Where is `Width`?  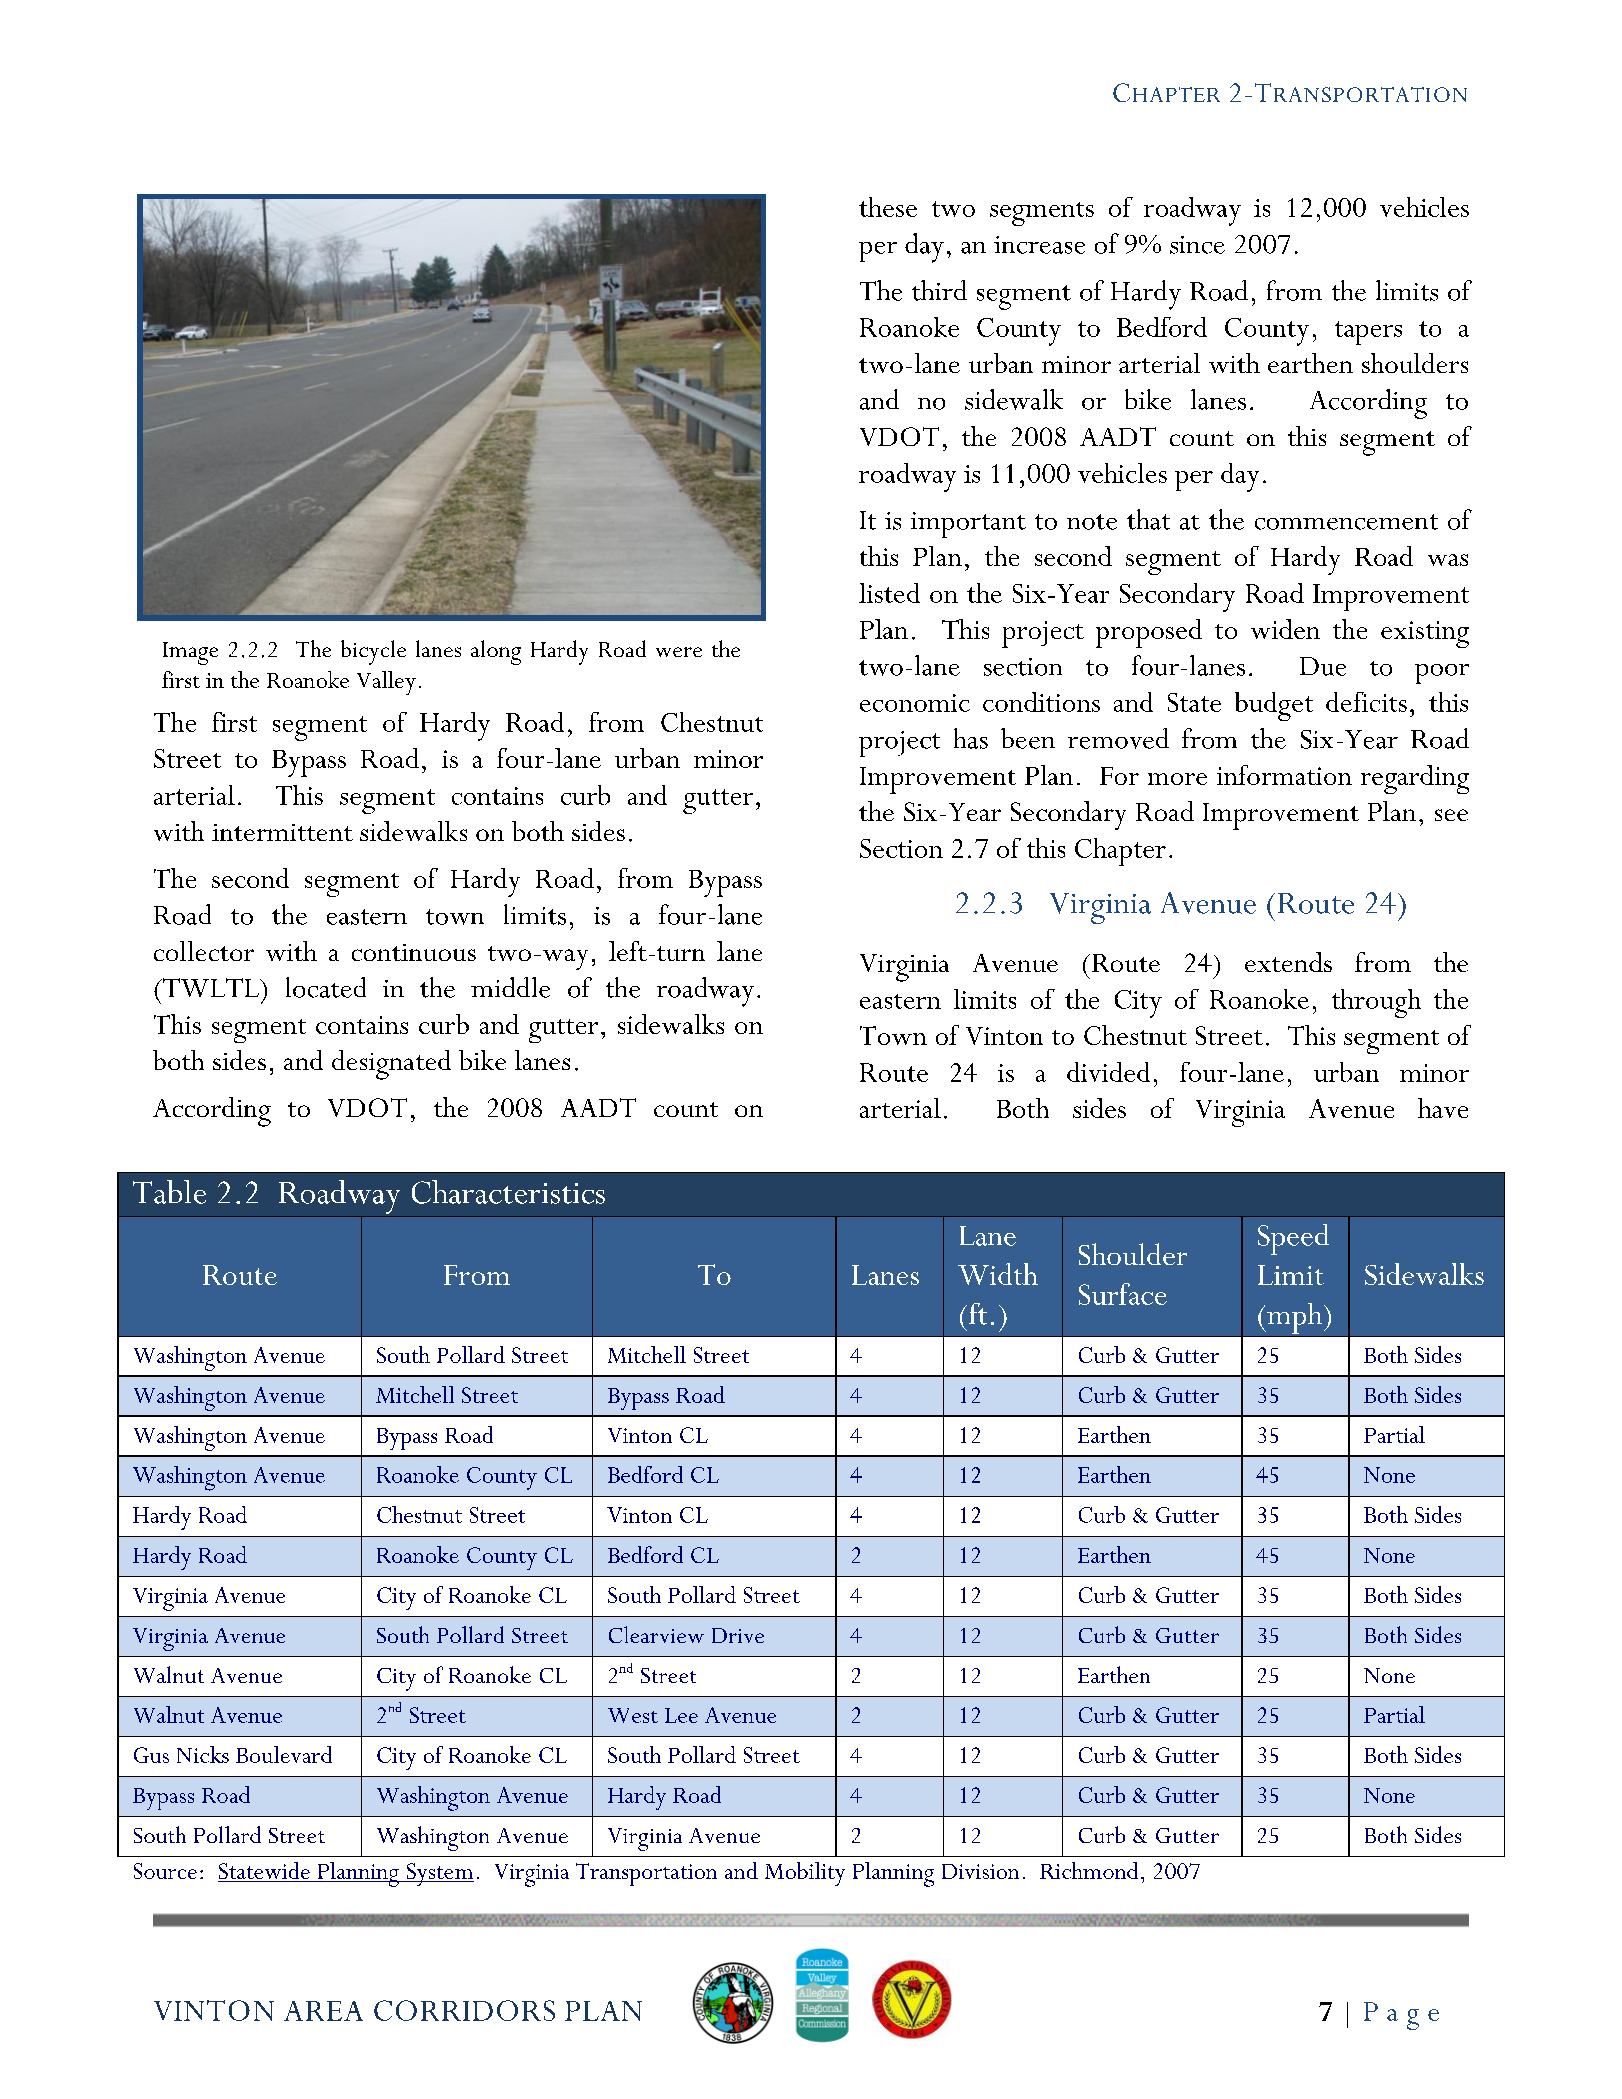 Width is located at coordinates (998, 1274).
